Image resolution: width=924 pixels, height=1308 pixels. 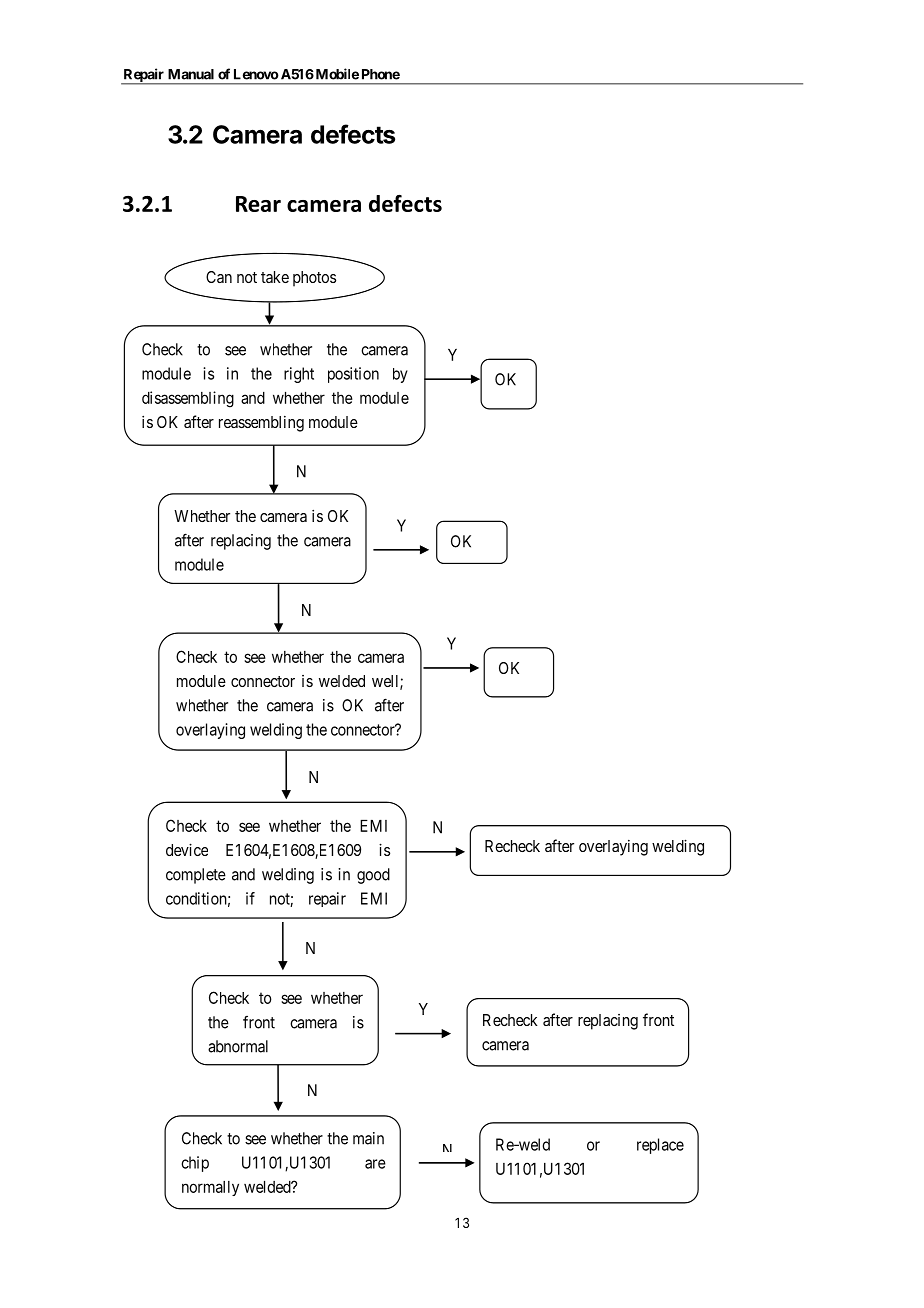 What do you see at coordinates (373, 876) in the page?
I see `good` at bounding box center [373, 876].
